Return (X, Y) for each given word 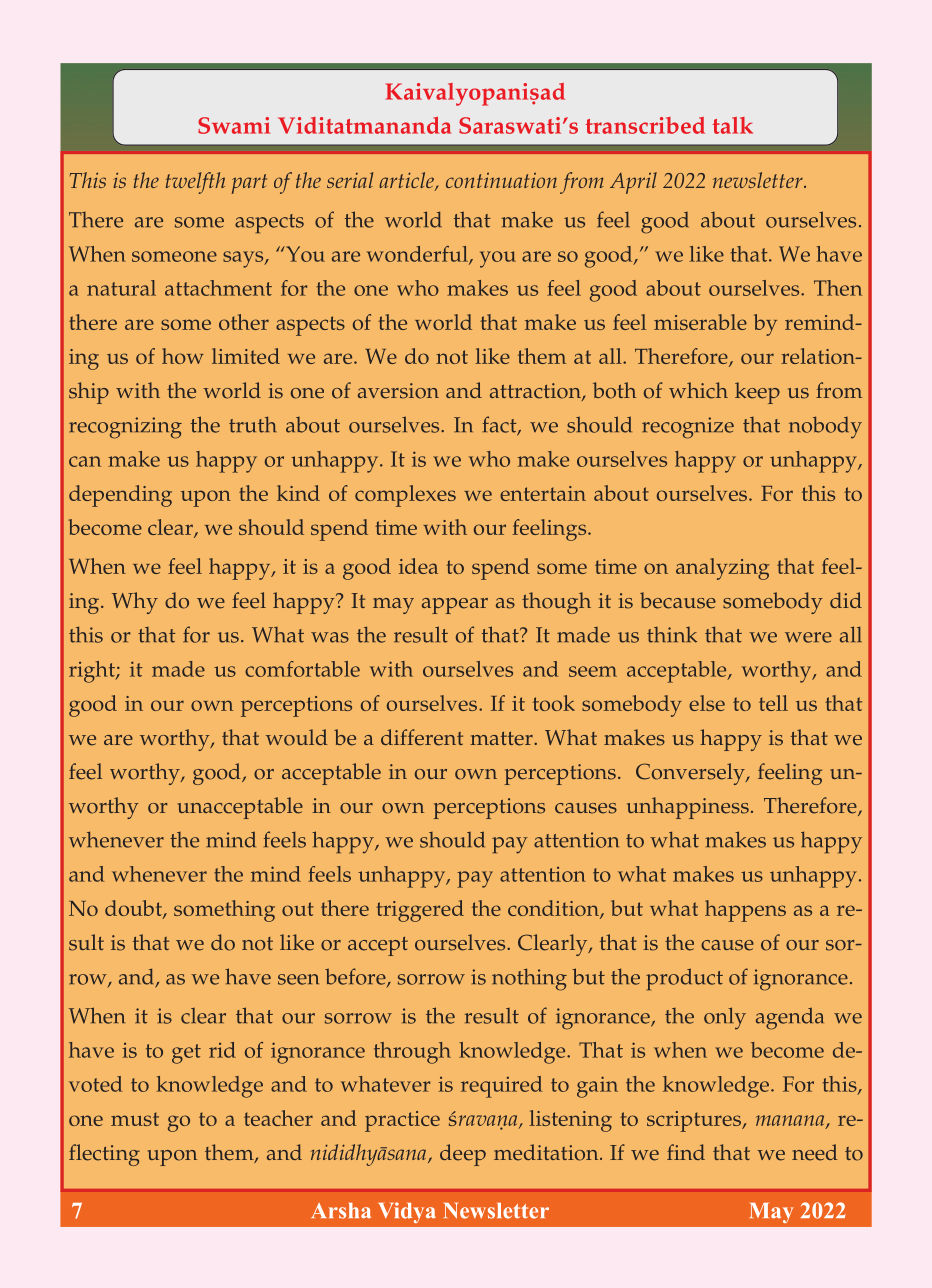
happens (745, 911)
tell (773, 703)
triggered (420, 911)
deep (463, 1155)
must (135, 1119)
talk (733, 125)
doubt (134, 909)
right (93, 672)
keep (757, 393)
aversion (398, 391)
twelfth (195, 183)
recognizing (125, 428)
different (422, 737)
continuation (501, 180)
